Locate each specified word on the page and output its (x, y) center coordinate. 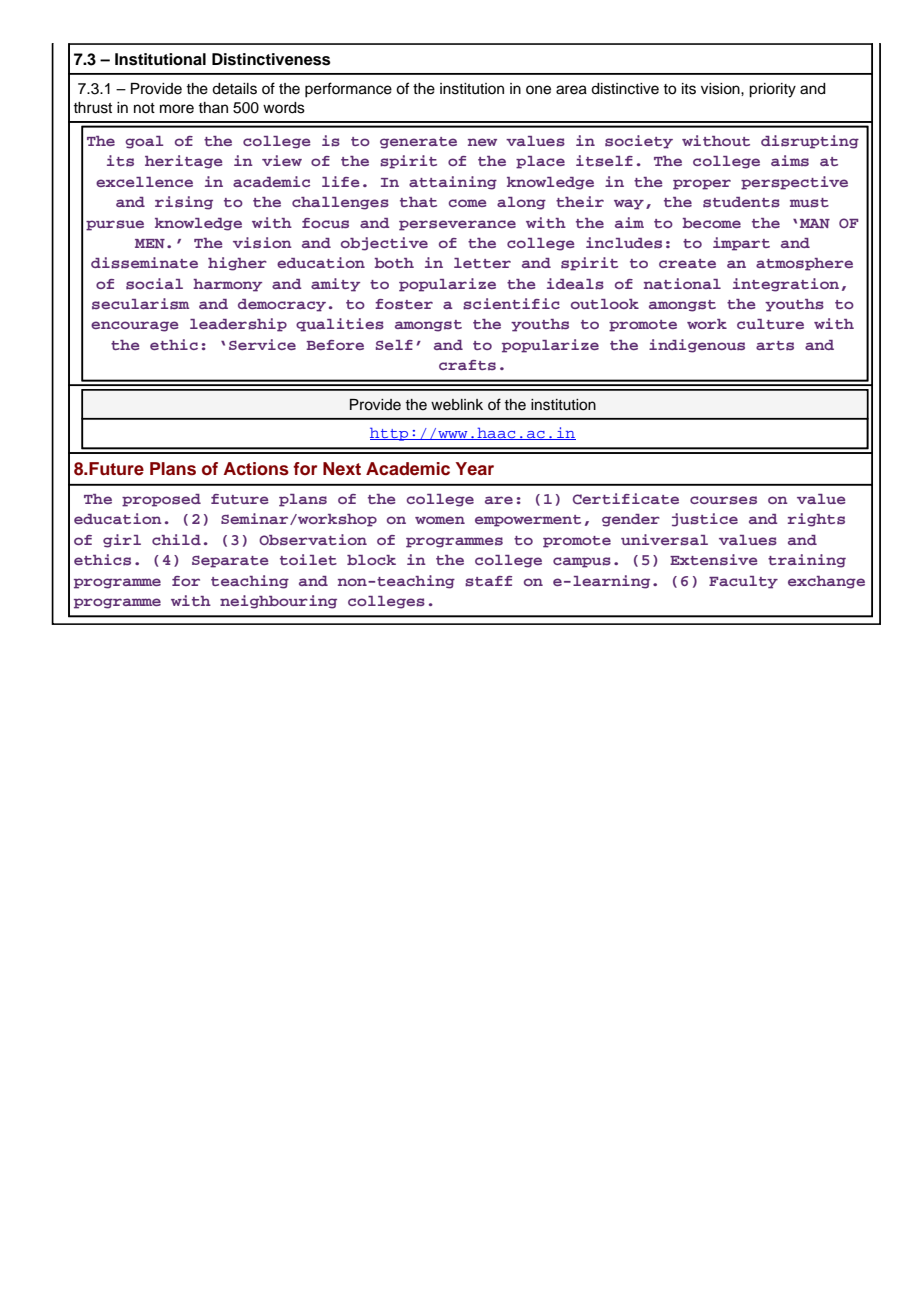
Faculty (743, 582)
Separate (230, 561)
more (177, 109)
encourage (135, 326)
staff (488, 581)
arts (775, 345)
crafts (467, 365)
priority (772, 90)
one (538, 90)
